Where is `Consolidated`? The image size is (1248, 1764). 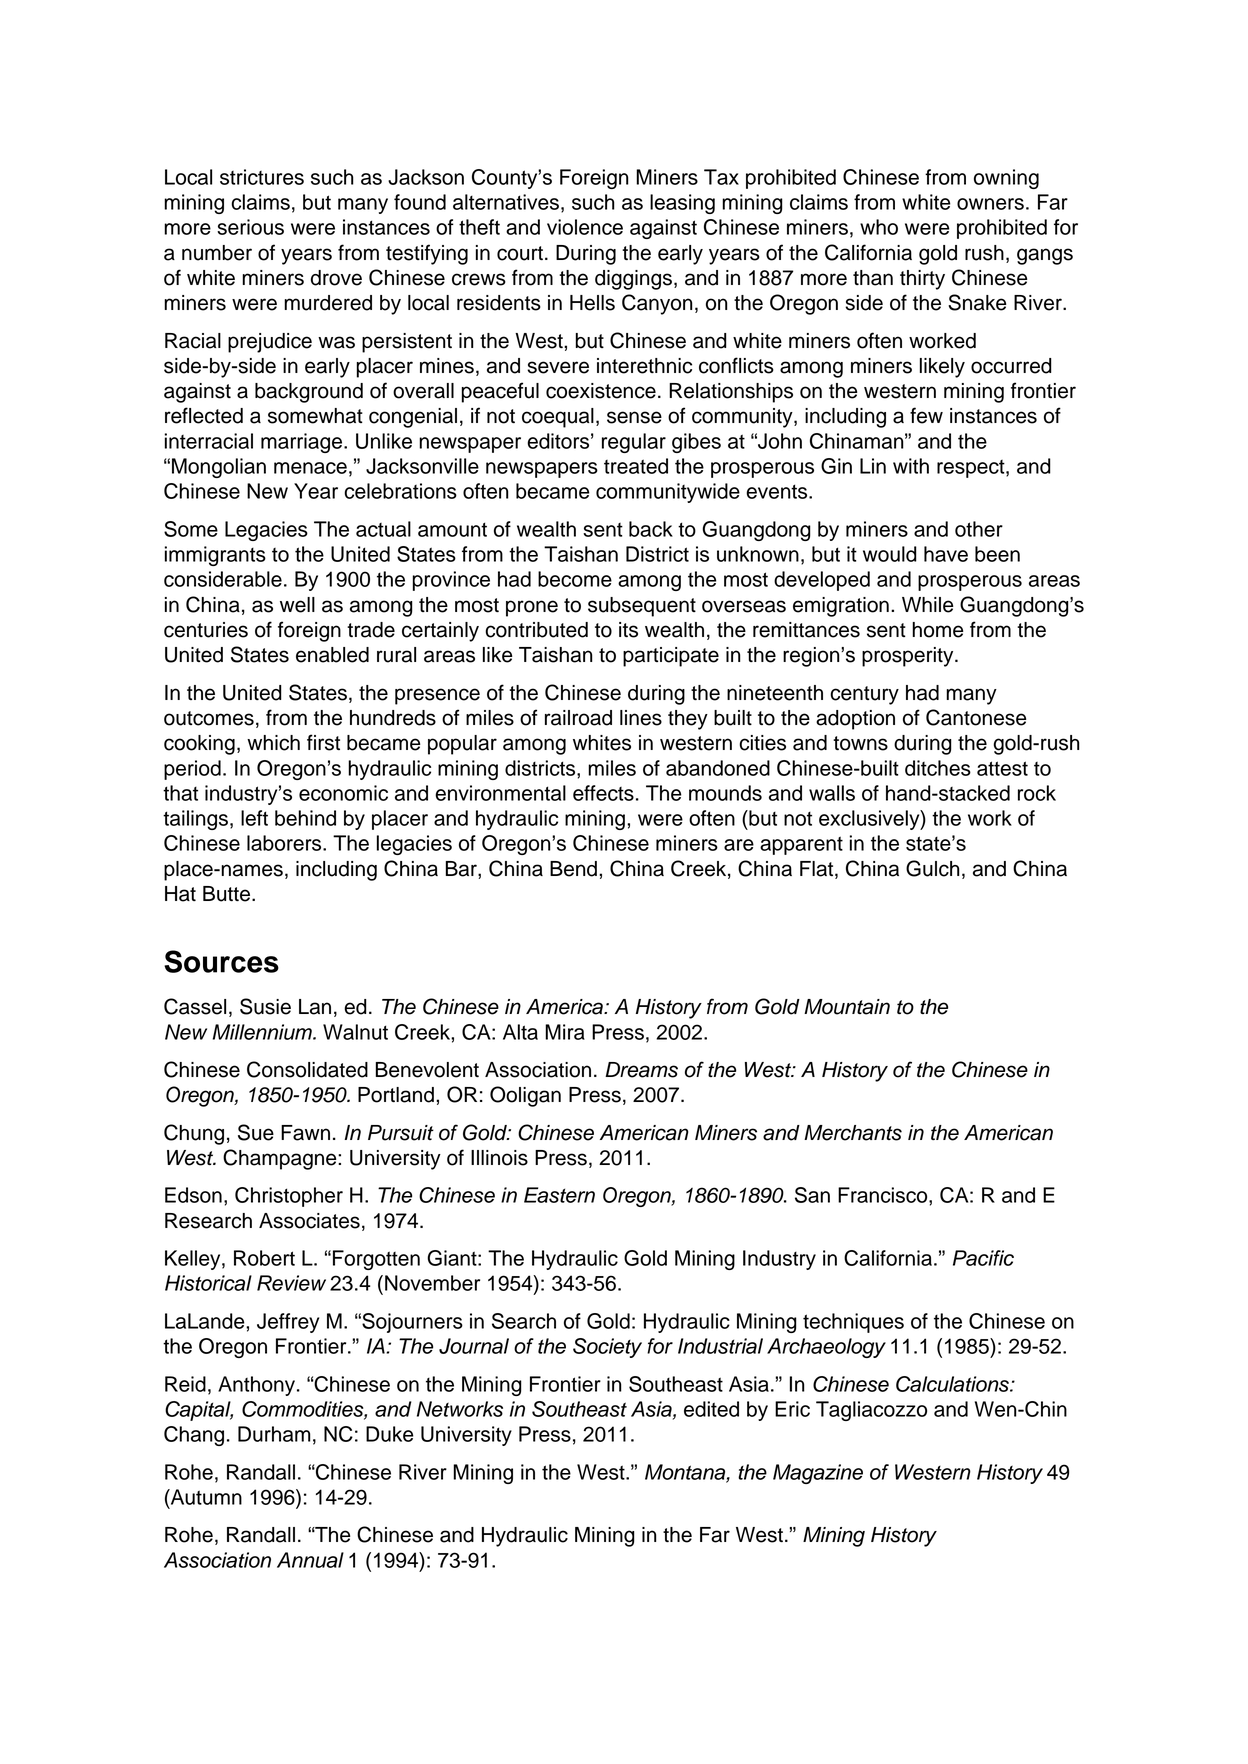 Consolidated is located at coordinates (307, 1069).
